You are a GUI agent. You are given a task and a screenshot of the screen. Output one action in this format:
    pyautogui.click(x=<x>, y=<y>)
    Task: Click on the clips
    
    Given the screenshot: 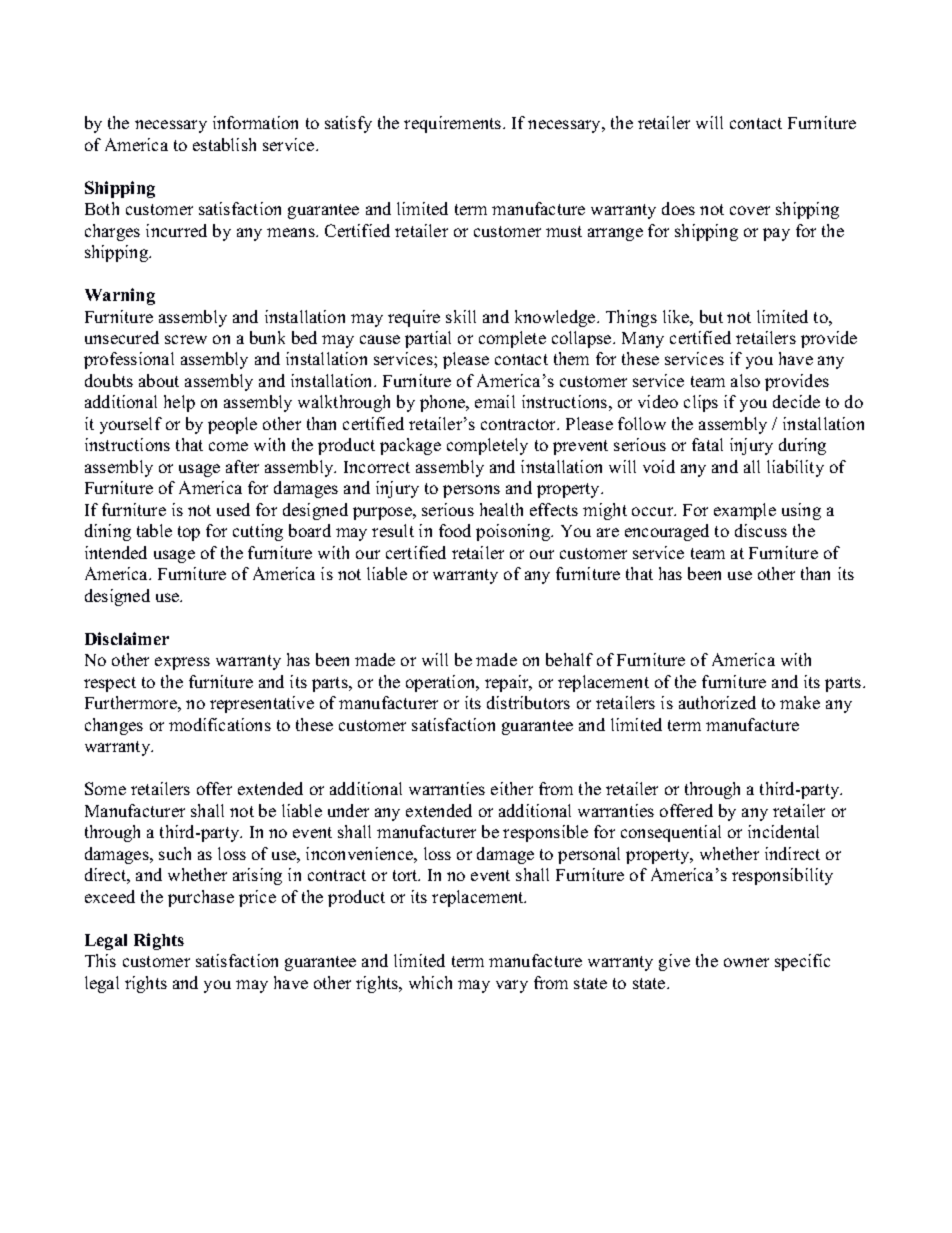 What is the action you would take?
    pyautogui.click(x=701, y=403)
